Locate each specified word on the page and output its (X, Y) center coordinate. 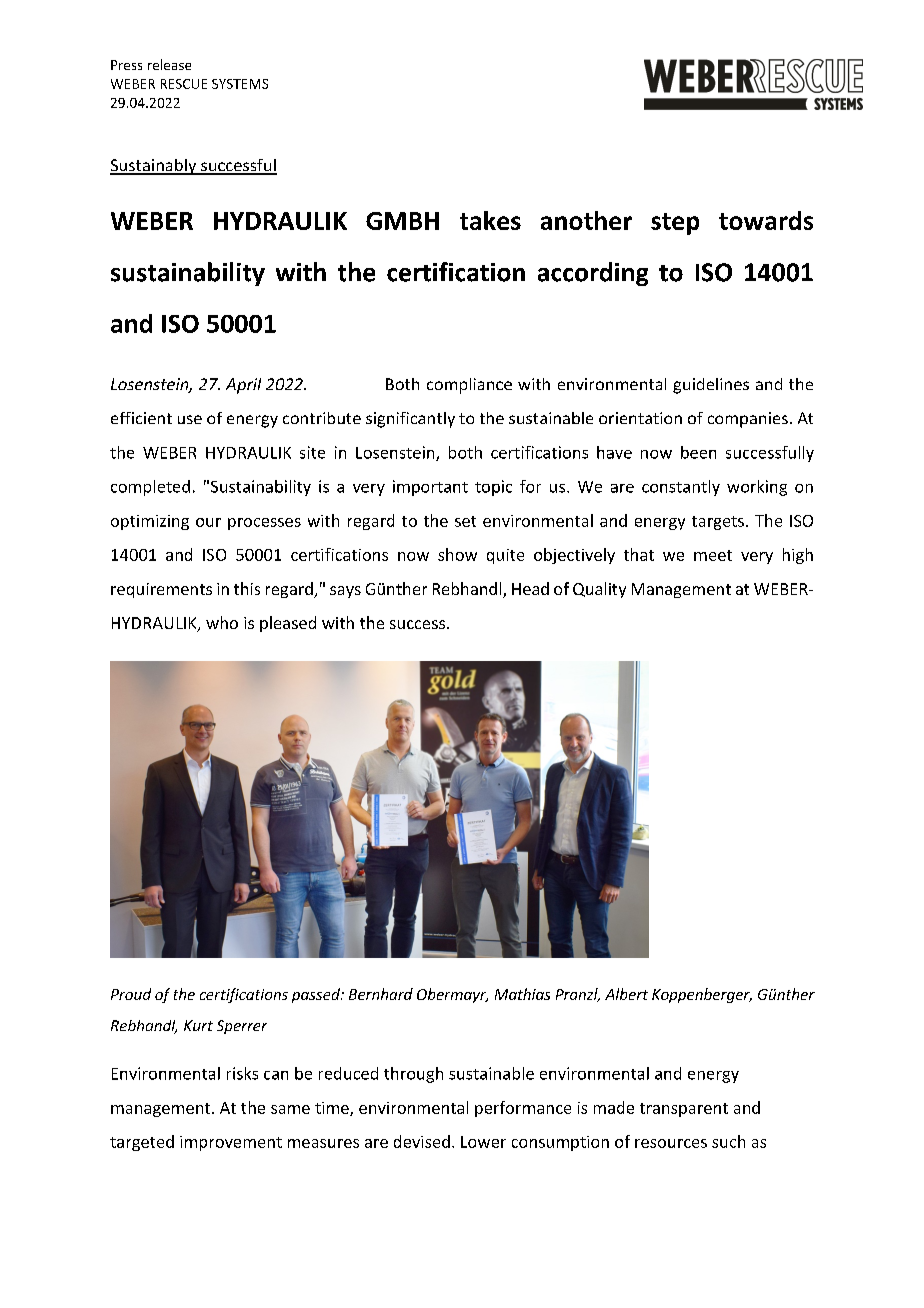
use (190, 419)
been (698, 452)
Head (530, 588)
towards (766, 220)
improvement (231, 1143)
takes (490, 220)
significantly (410, 420)
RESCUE (184, 84)
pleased (288, 624)
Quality (599, 590)
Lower (483, 1142)
